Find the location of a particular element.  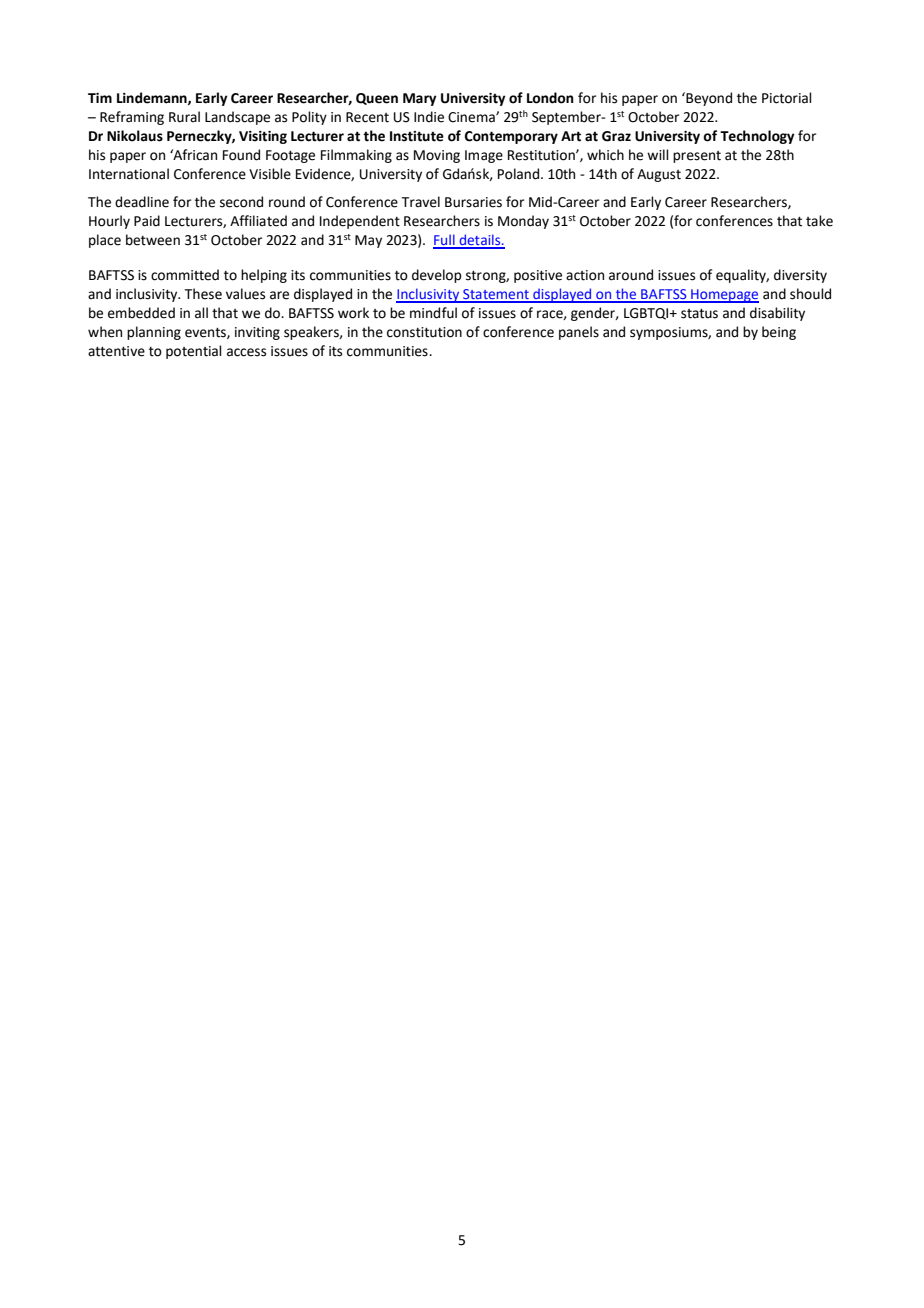

Paid is located at coordinates (147, 221).
